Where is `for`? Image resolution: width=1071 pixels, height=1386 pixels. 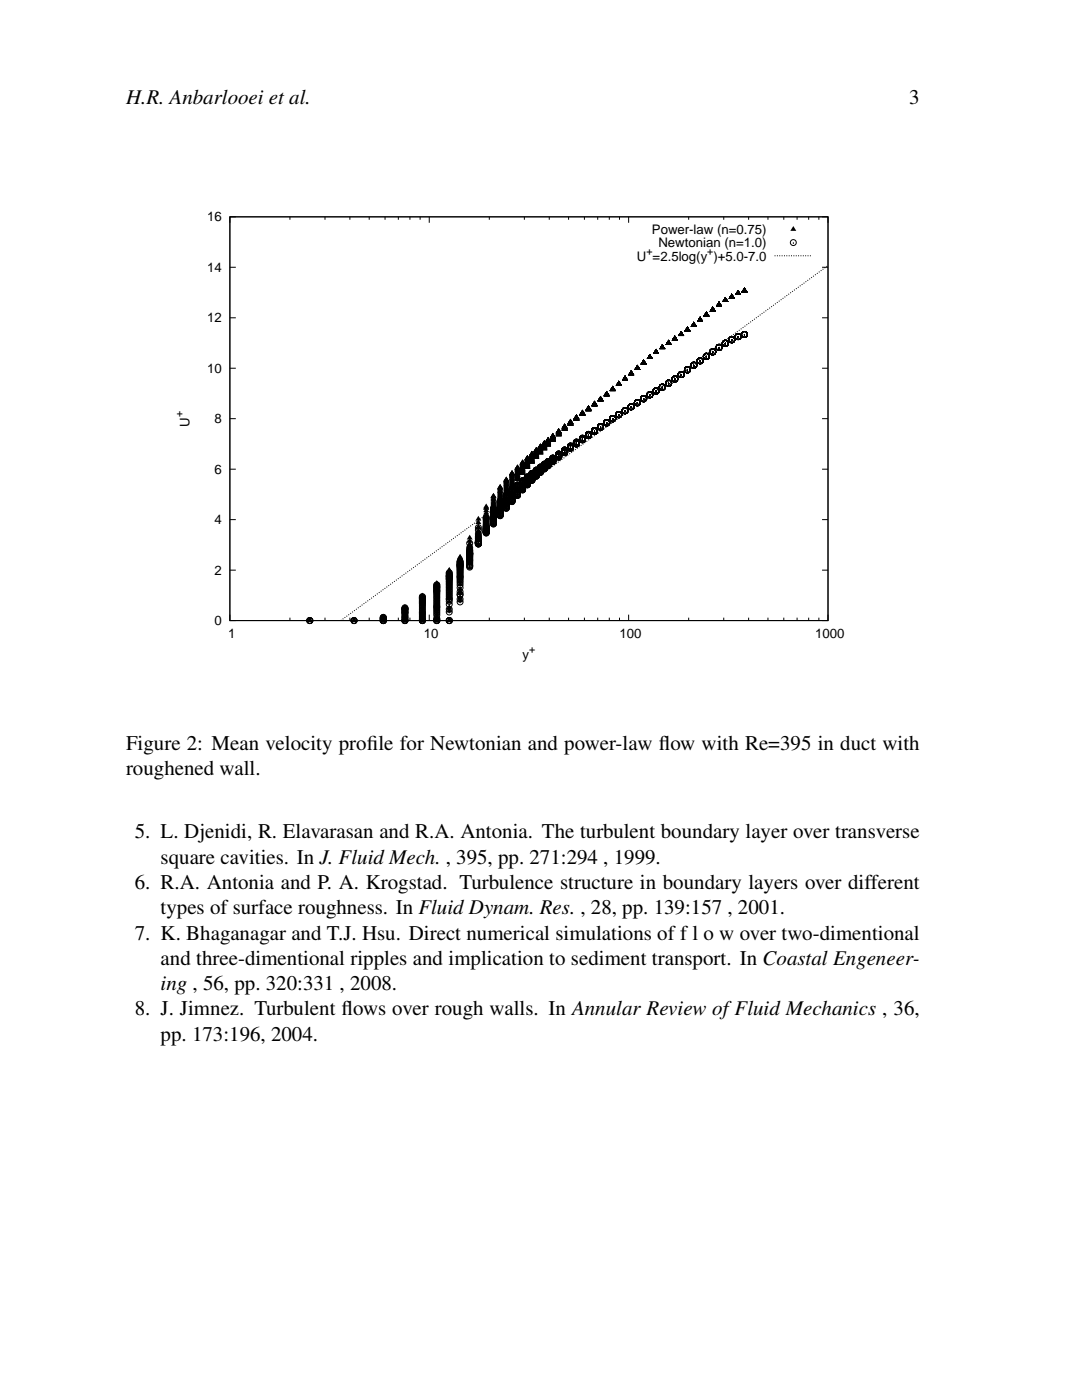
for is located at coordinates (412, 742).
